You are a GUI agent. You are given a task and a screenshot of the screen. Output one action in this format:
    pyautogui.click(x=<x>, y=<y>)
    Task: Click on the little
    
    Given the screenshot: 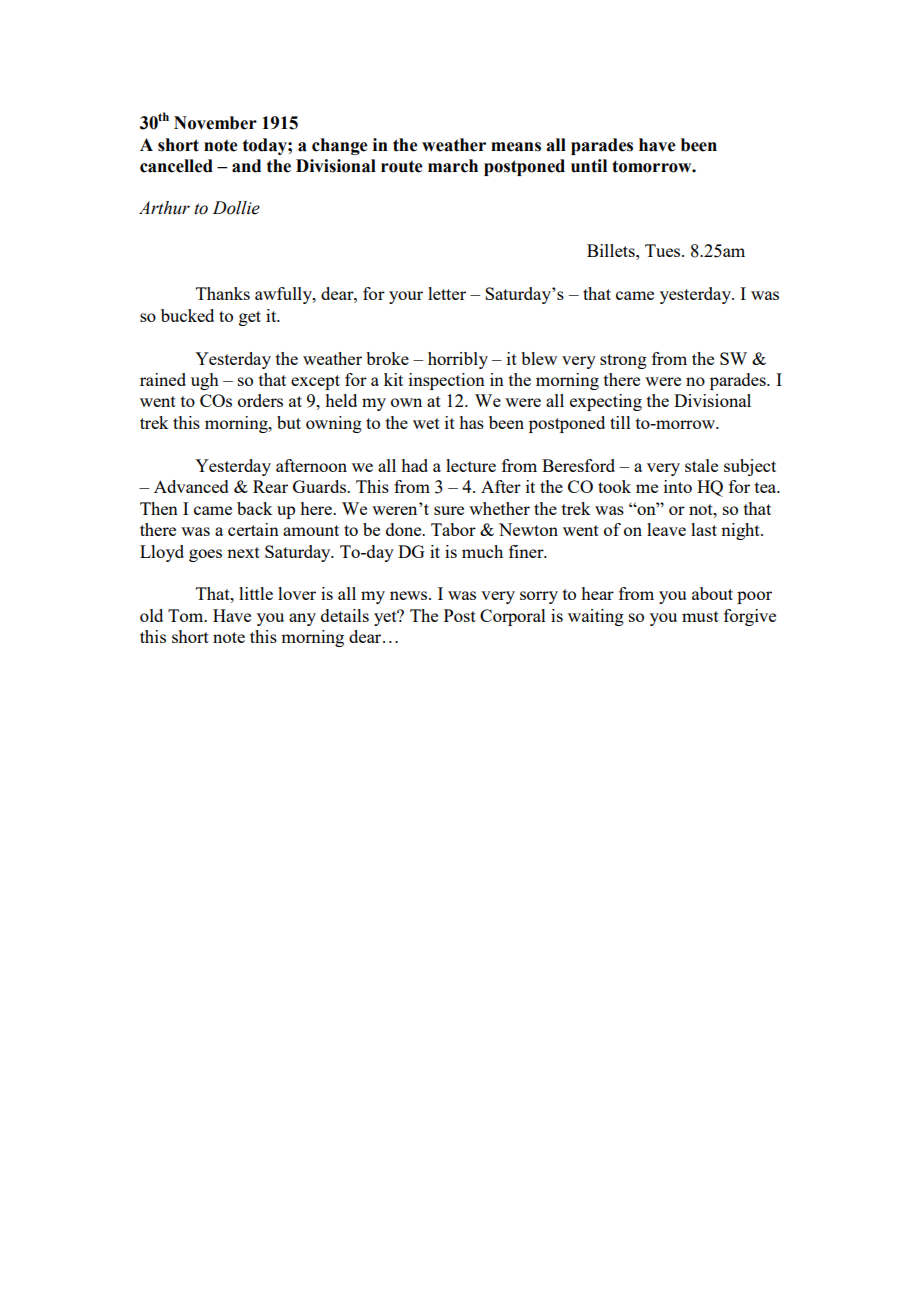 What is the action you would take?
    pyautogui.click(x=256, y=593)
